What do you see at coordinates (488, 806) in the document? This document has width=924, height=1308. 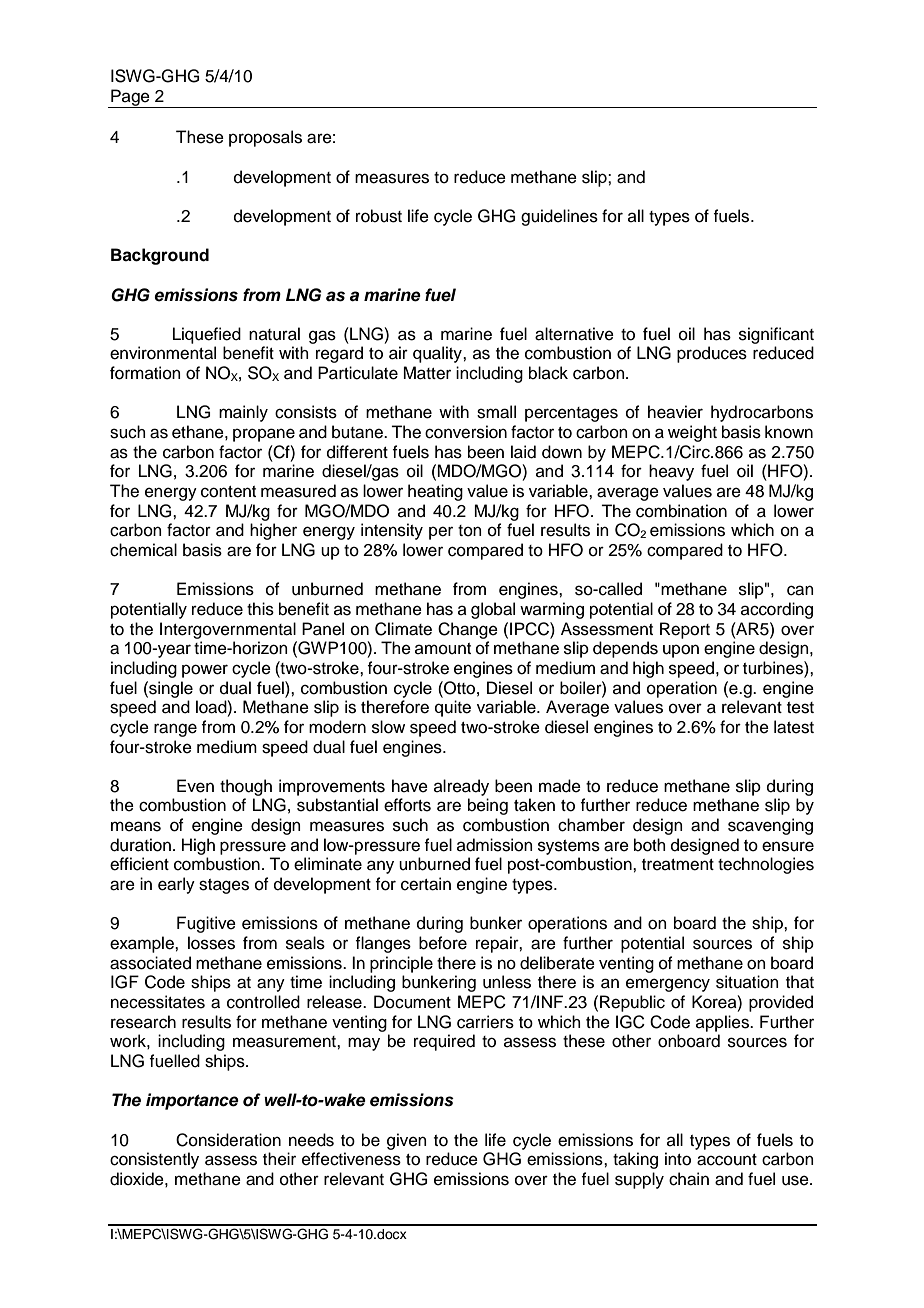 I see `being` at bounding box center [488, 806].
